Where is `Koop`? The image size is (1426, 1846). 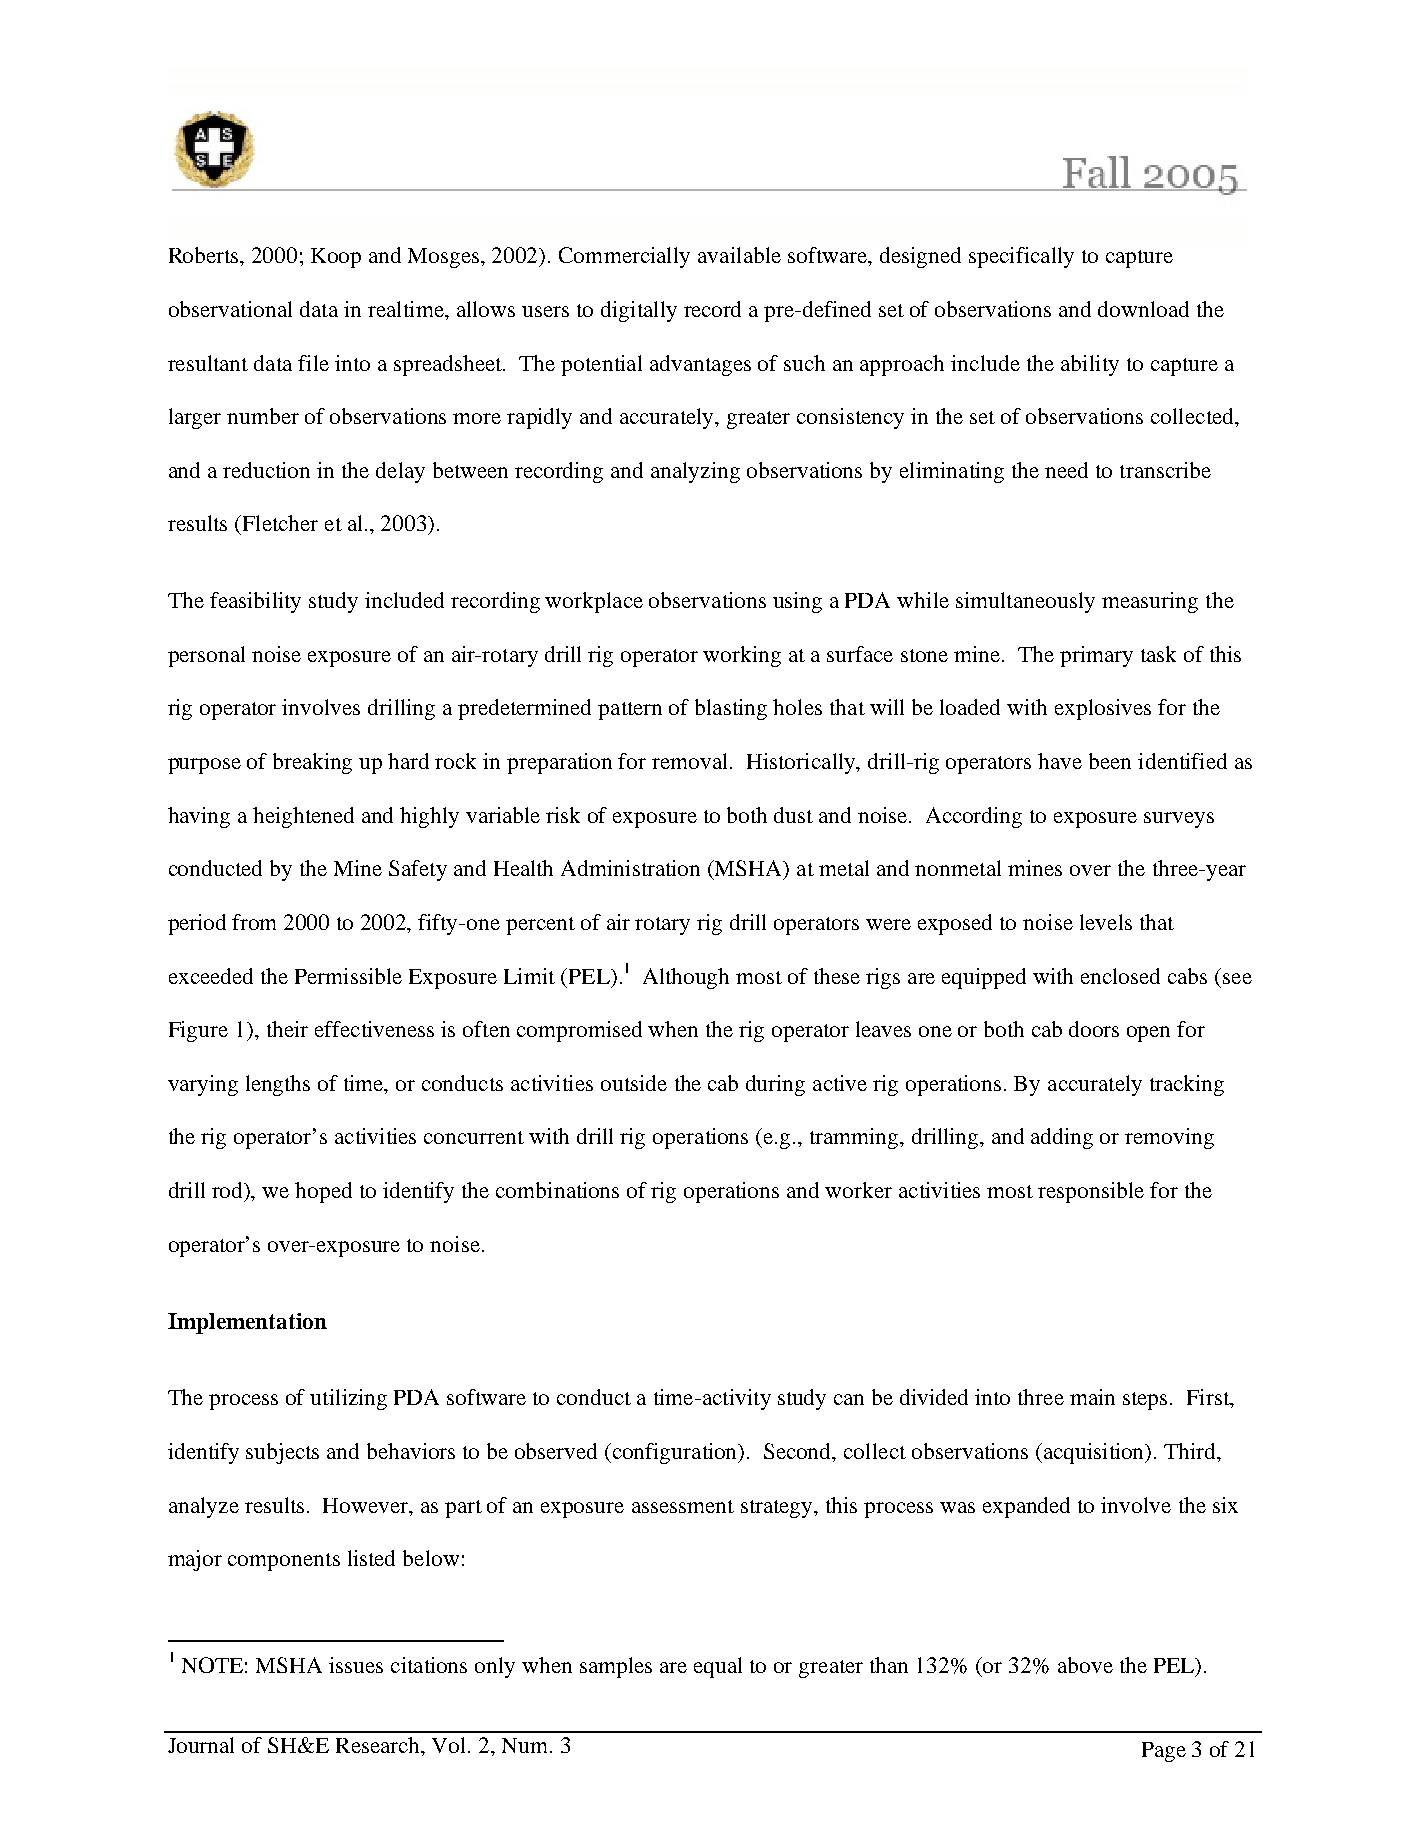
Koop is located at coordinates (336, 258).
